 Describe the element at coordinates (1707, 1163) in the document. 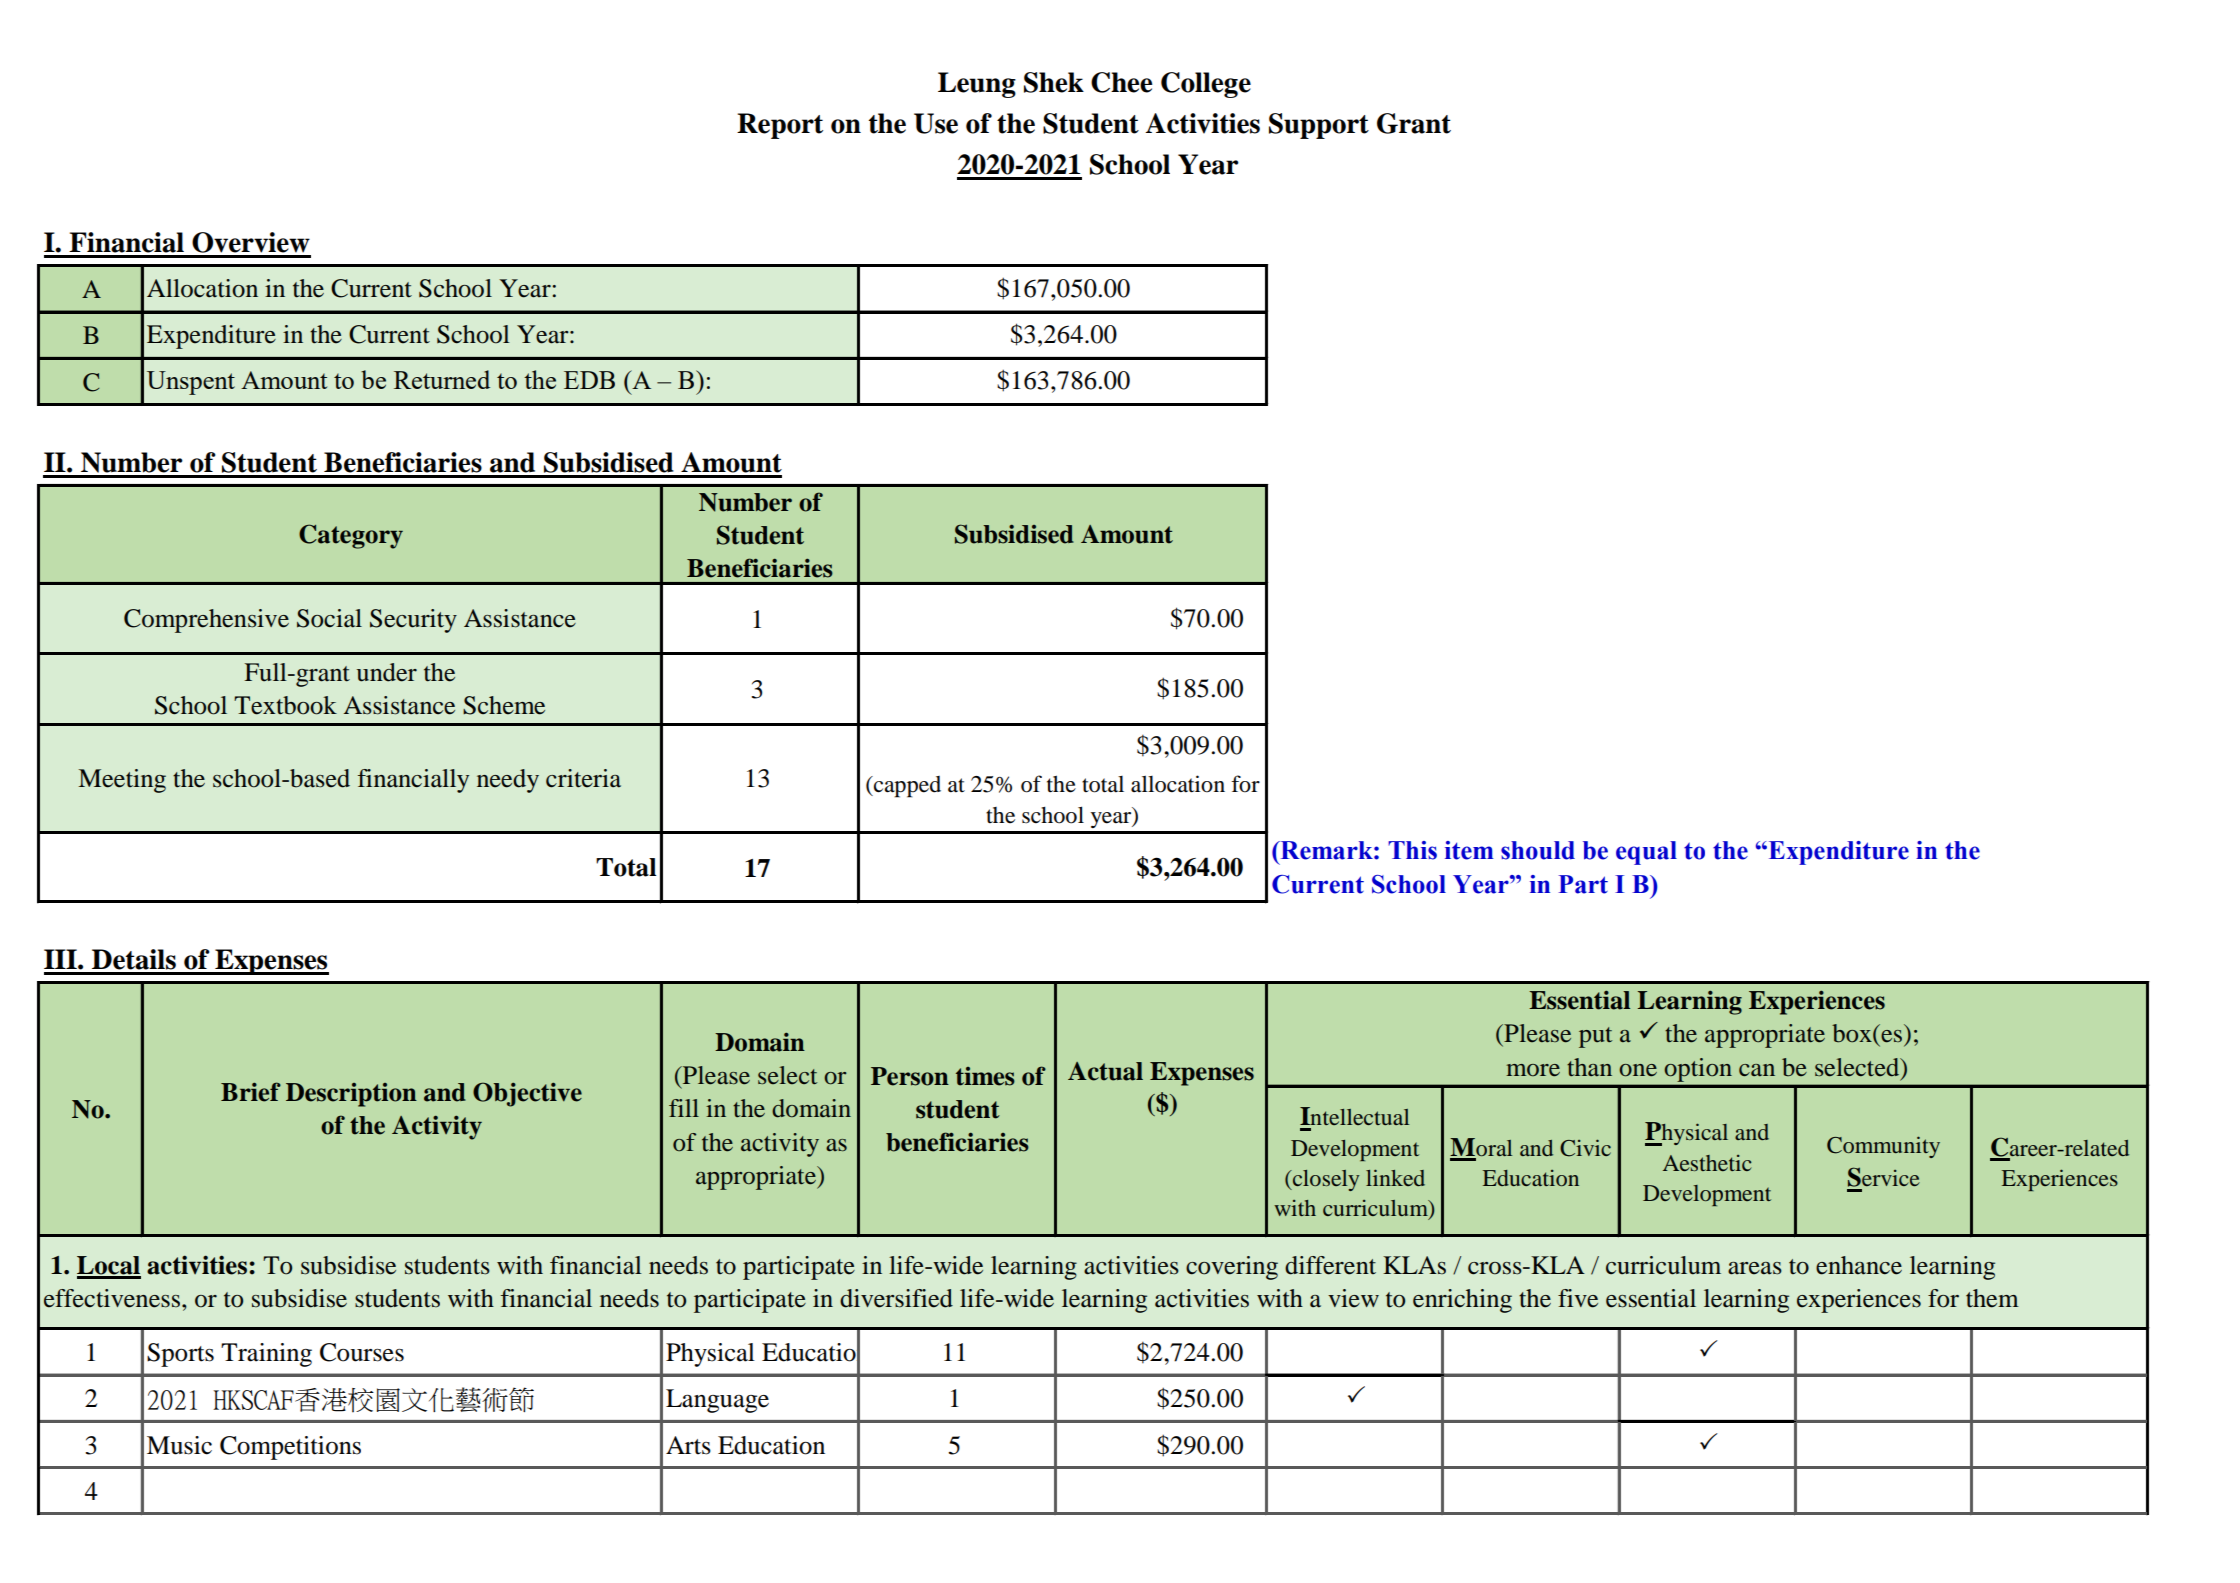

I see `Aesthetic` at that location.
